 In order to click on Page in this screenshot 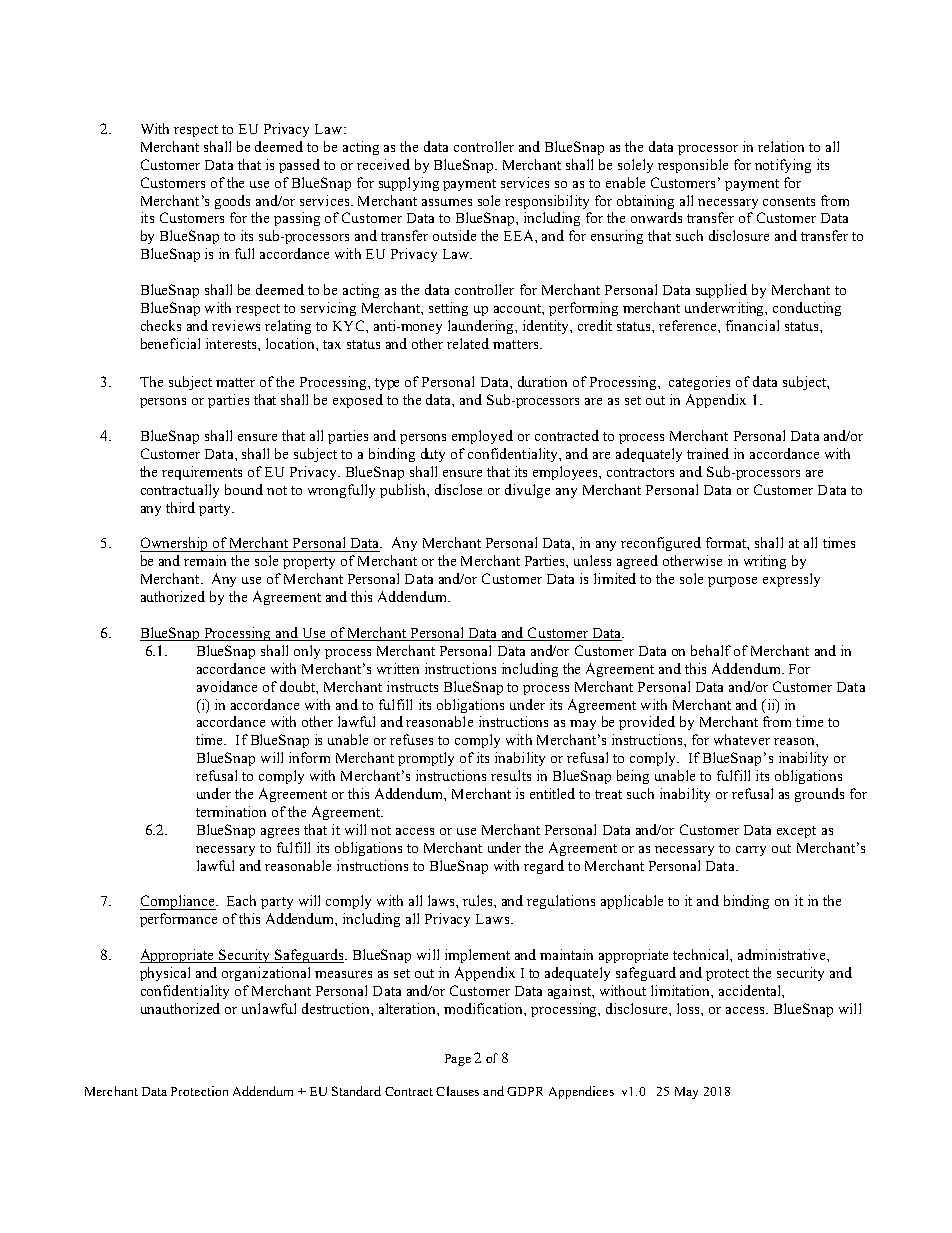, I will do `click(458, 1060)`.
